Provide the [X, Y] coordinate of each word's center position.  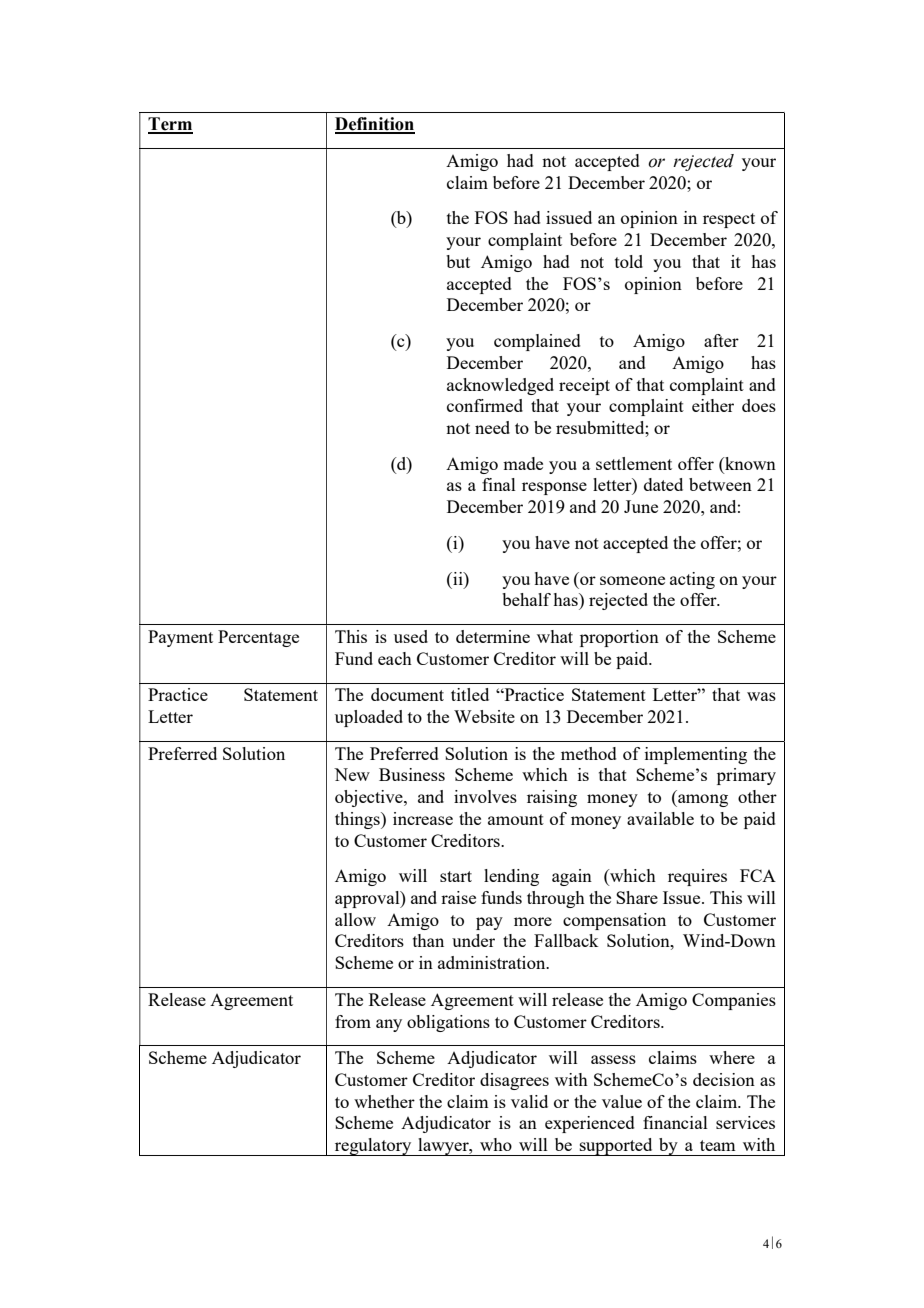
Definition [375, 125]
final [499, 484]
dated [663, 484]
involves [485, 796]
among [702, 800]
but [458, 261]
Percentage [258, 638]
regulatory [373, 1147]
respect [729, 220]
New [352, 774]
